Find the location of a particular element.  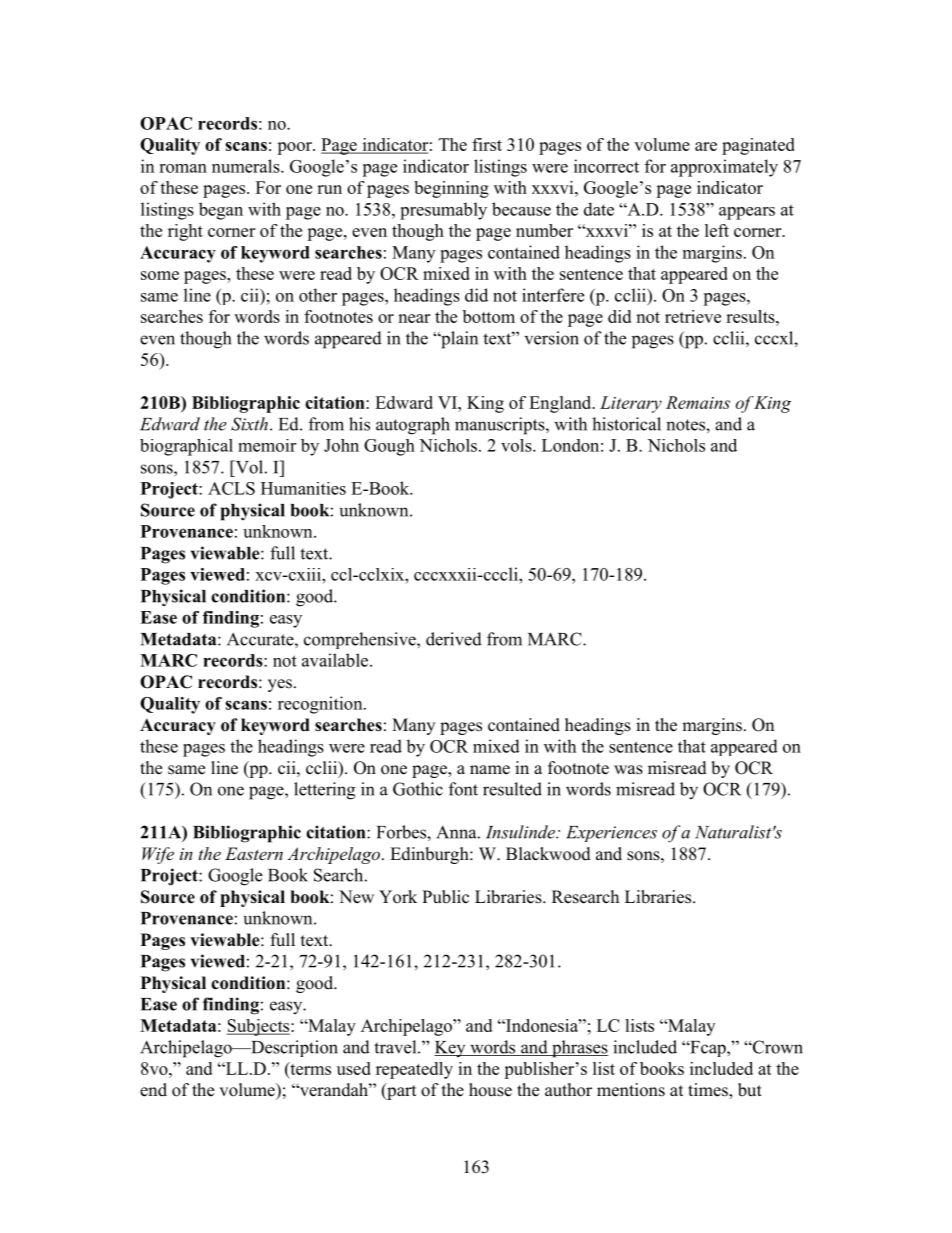

historical is located at coordinates (626, 424).
